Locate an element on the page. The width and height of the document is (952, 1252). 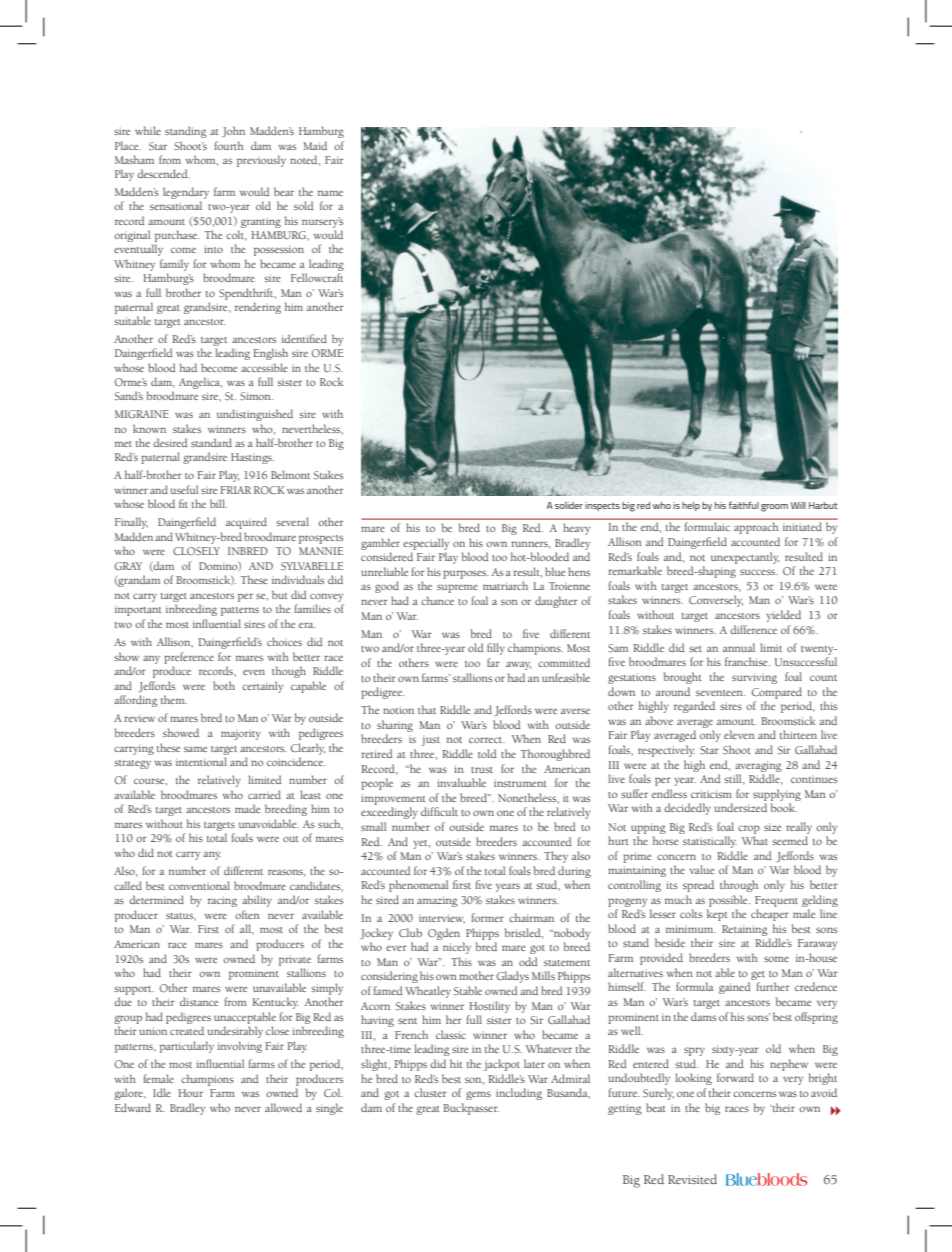
franchise is located at coordinates (747, 661).
